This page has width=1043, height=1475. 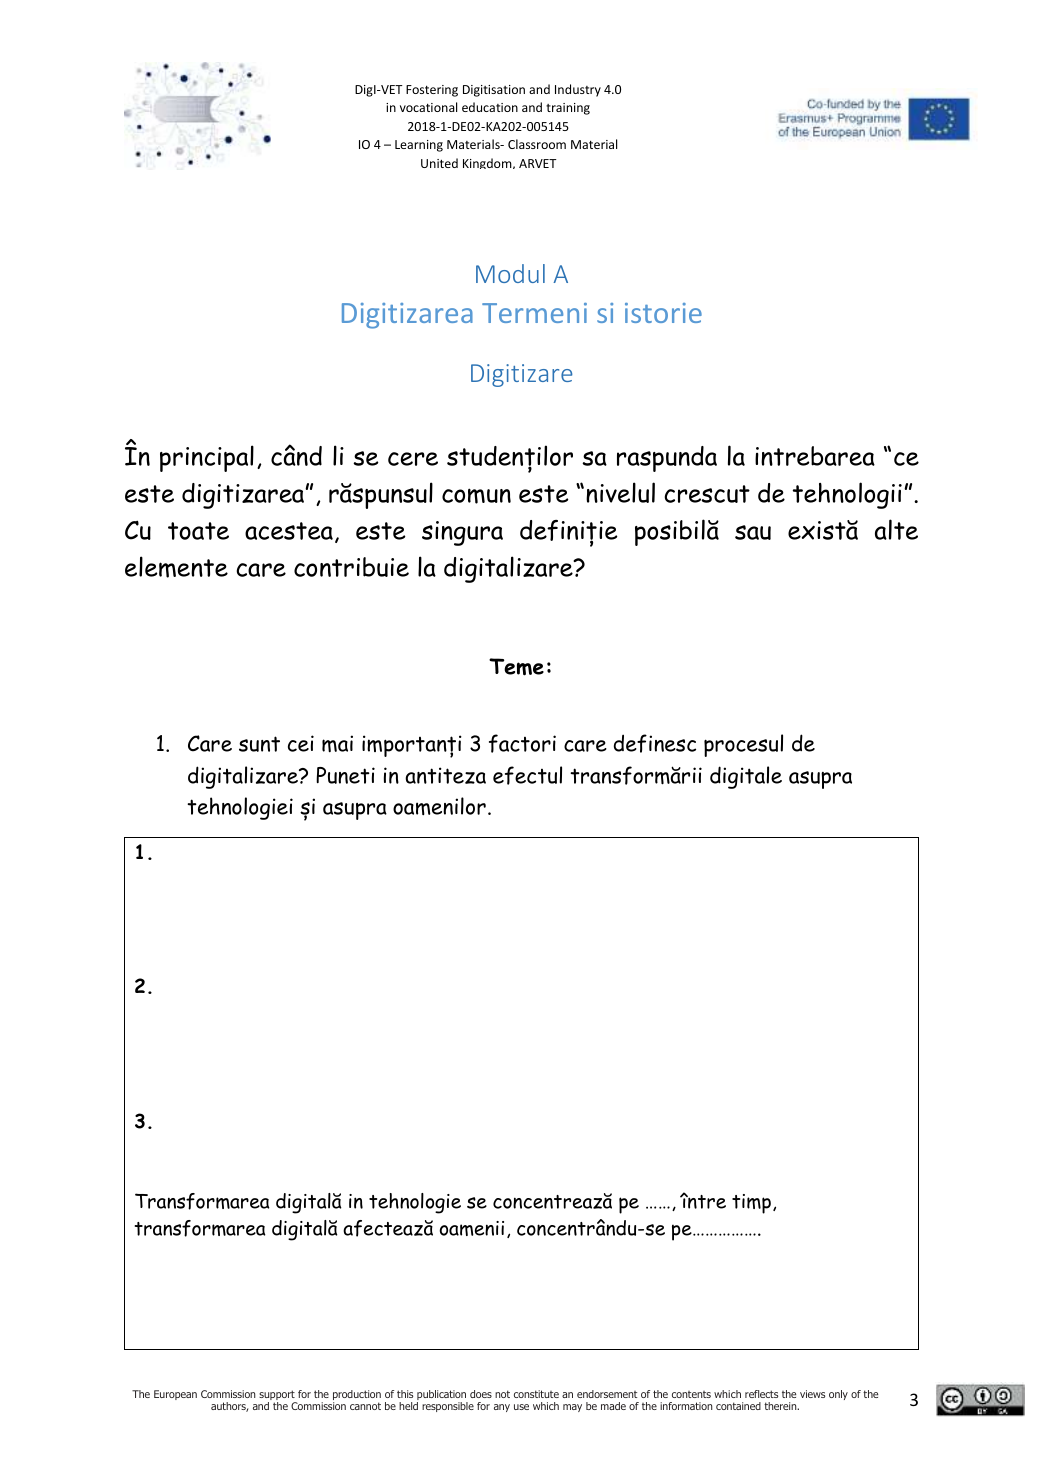 I want to click on mai, so click(x=337, y=743).
